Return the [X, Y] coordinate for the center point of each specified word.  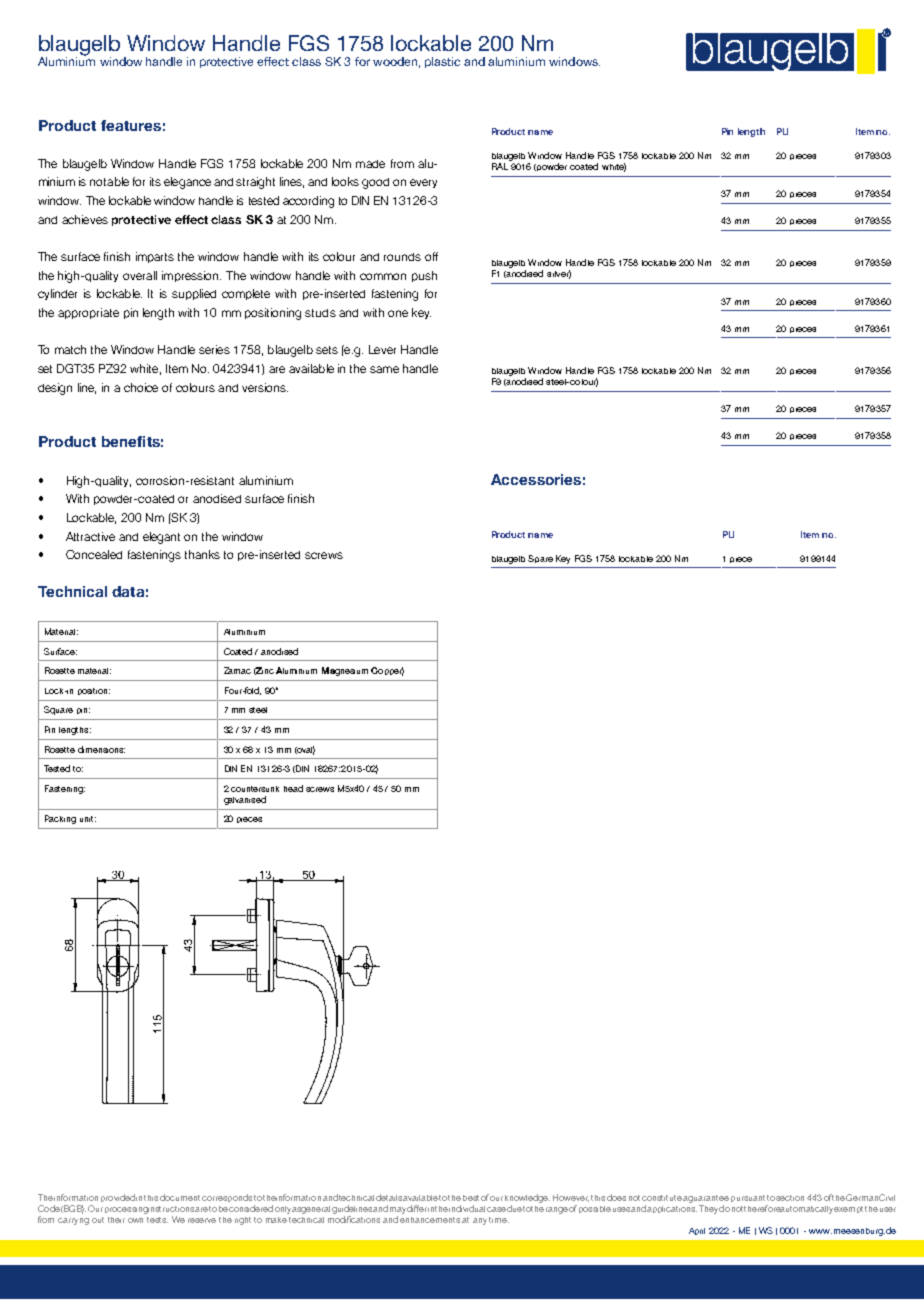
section [790, 1198]
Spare [540, 559]
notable [109, 181]
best [471, 1198]
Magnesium [345, 671]
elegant [161, 538]
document [180, 1197]
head [293, 788]
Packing [60, 819]
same [384, 369]
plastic [442, 62]
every [423, 183]
